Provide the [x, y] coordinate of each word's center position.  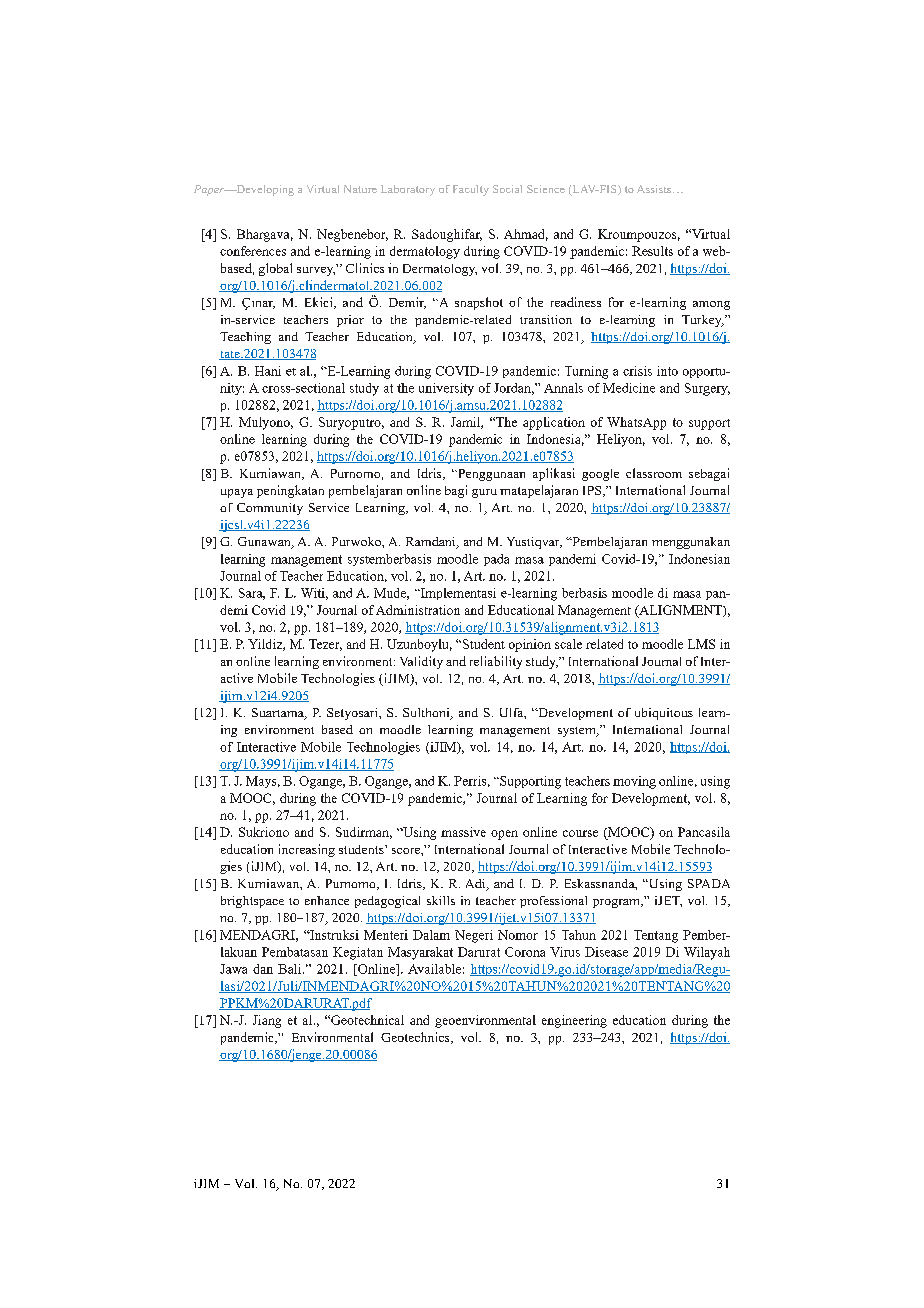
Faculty [471, 190]
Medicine [629, 388]
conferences [253, 251]
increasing [307, 850]
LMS [701, 644]
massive [463, 832]
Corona [525, 952]
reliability [496, 662]
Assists [655, 189]
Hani [268, 371]
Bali [291, 969]
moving [634, 782]
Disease [606, 952]
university [446, 389]
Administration [418, 610]
